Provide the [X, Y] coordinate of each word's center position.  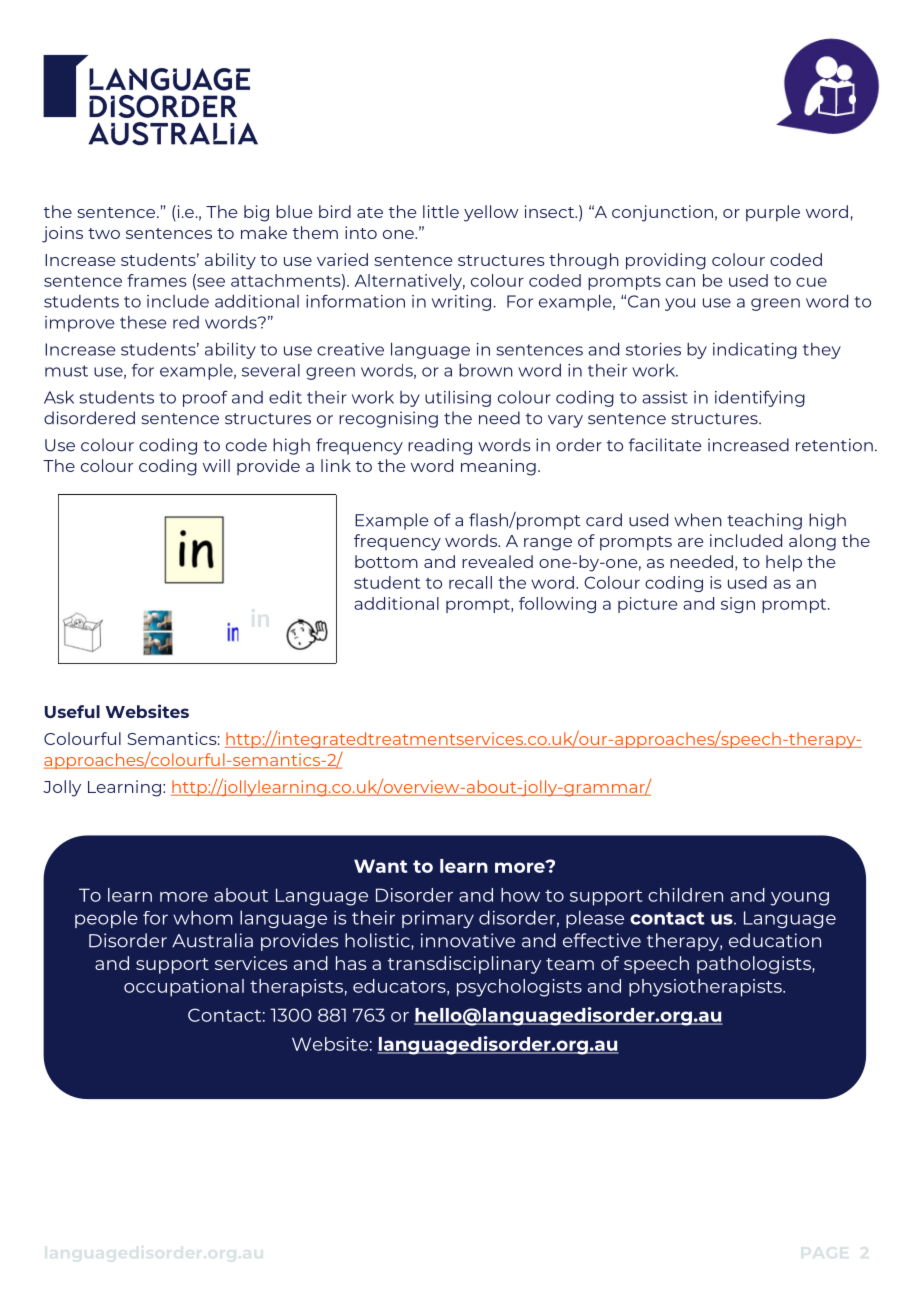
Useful [72, 711]
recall [470, 582]
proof [205, 398]
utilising [458, 399]
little [441, 211]
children [685, 895]
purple [773, 213]
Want [381, 866]
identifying [760, 398]
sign [738, 605]
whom [203, 917]
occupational [184, 988]
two [104, 233]
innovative [468, 940]
